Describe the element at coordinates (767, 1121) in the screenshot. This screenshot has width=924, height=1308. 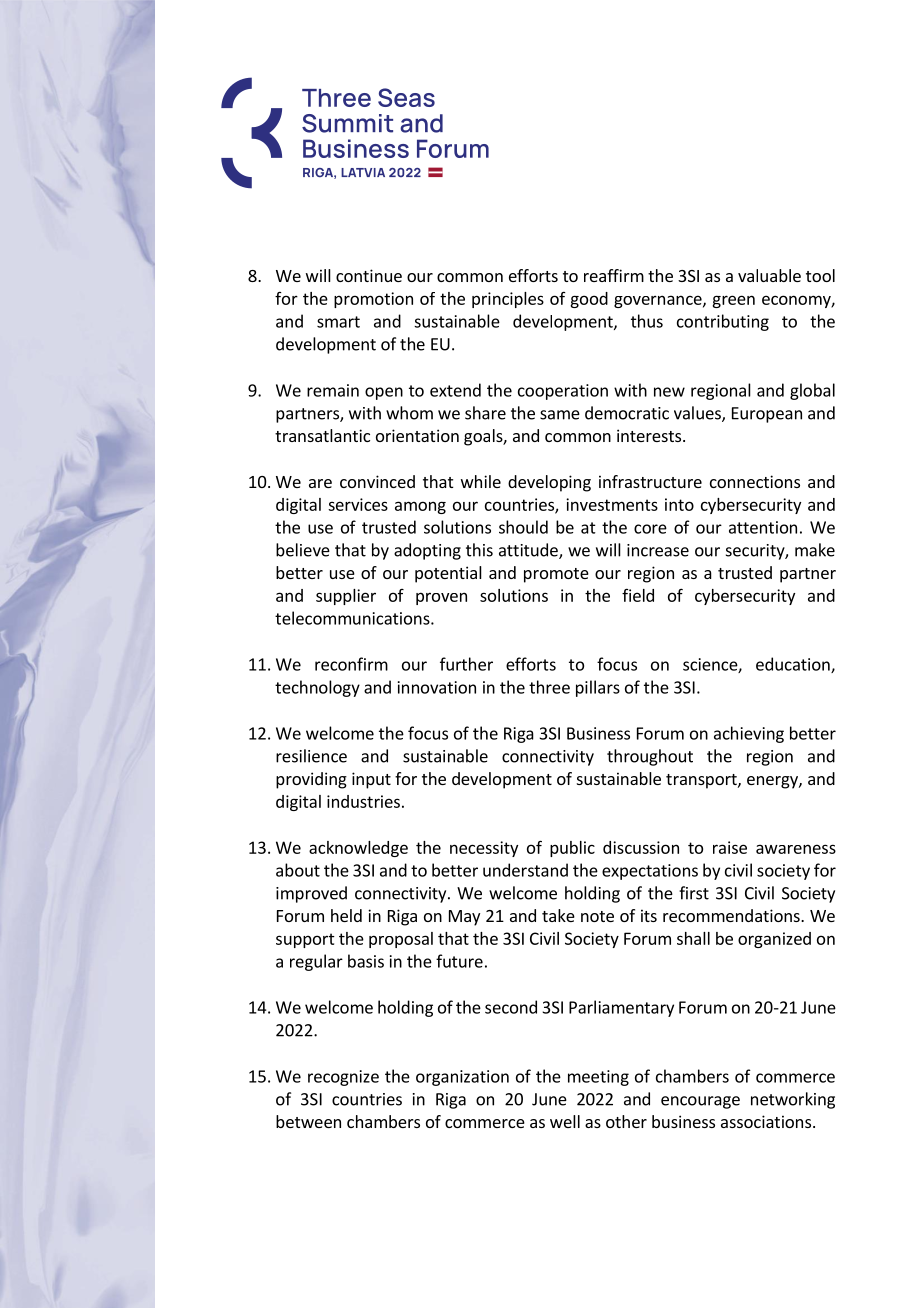
I see `associations` at that location.
